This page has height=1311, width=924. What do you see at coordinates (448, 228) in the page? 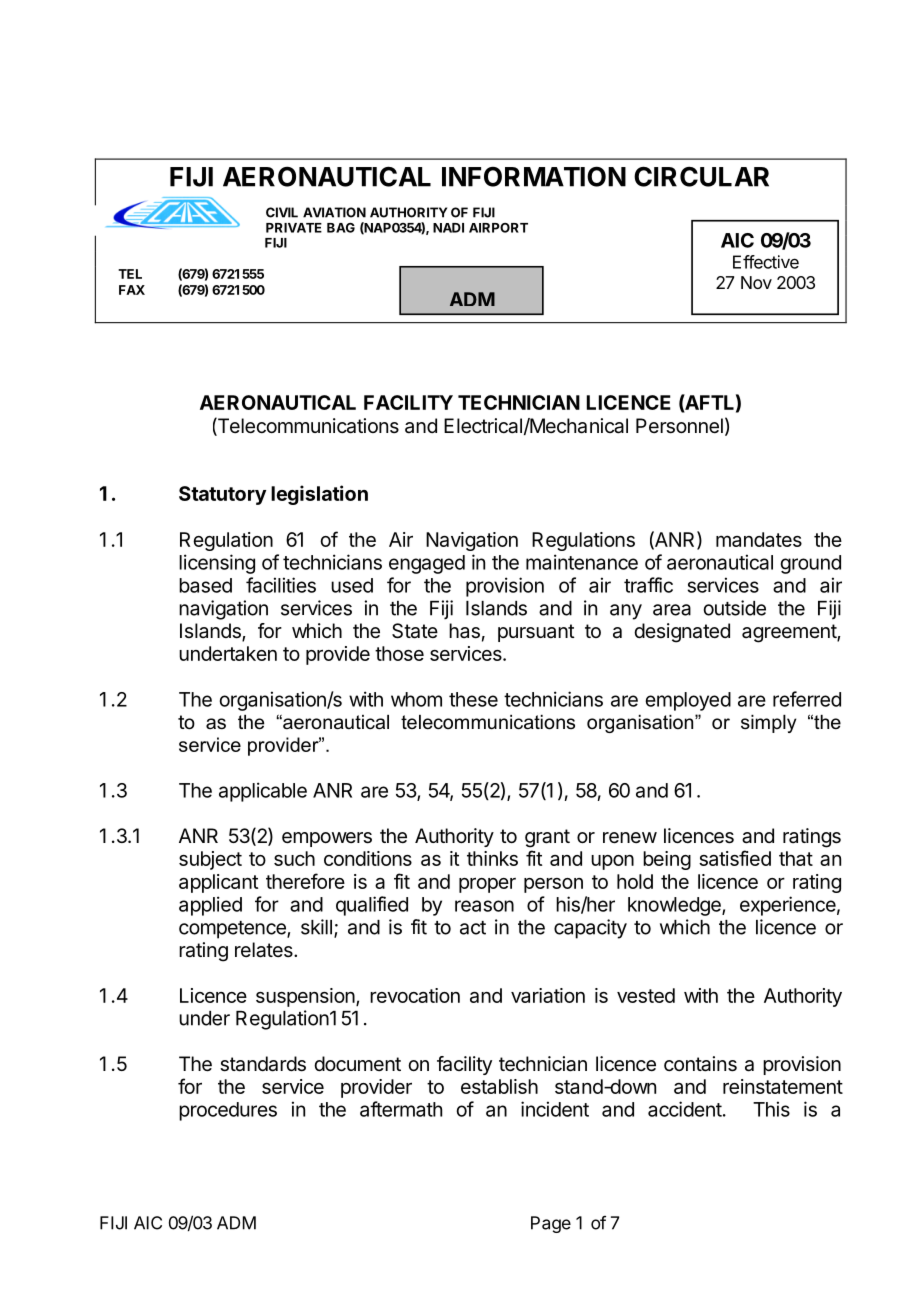
I see `NADI` at bounding box center [448, 228].
